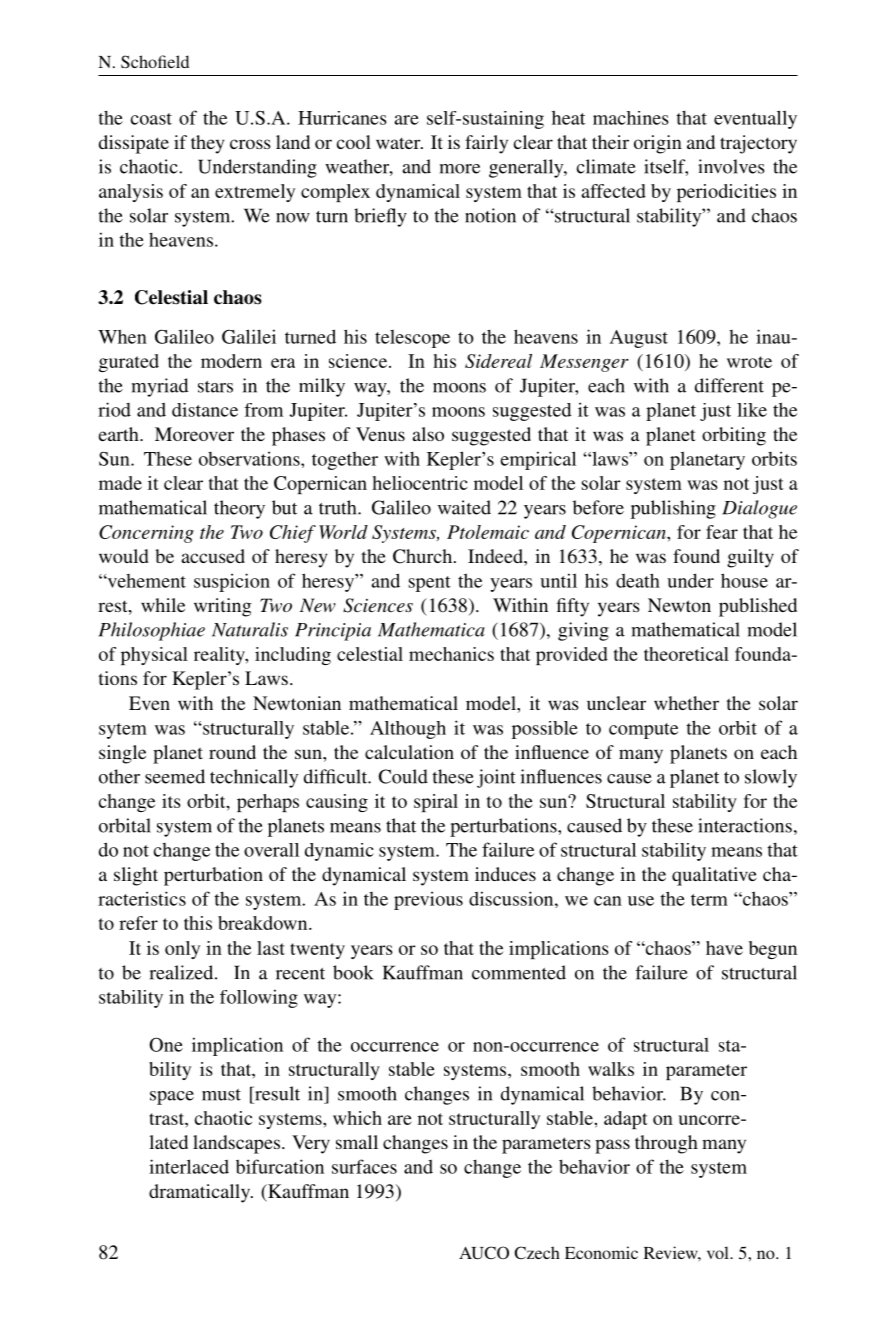 This screenshot has height=1331, width=896. Describe the element at coordinates (364, 1166) in the screenshot. I see `surfaces` at that location.
